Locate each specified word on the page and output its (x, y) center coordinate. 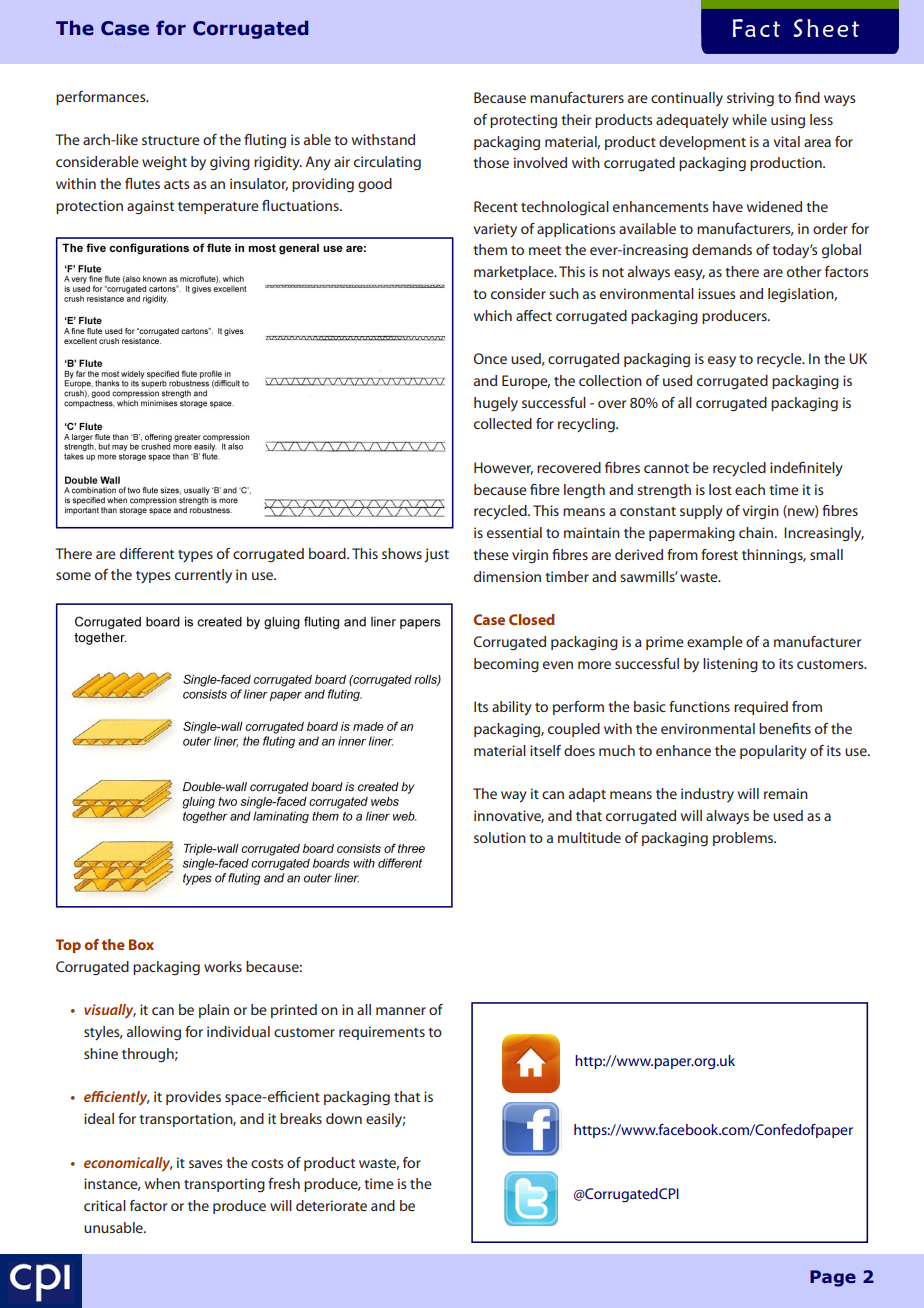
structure (171, 140)
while (749, 119)
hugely (496, 404)
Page (833, 1278)
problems (744, 839)
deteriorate (331, 1205)
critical (105, 1205)
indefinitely (806, 469)
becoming (506, 665)
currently (203, 576)
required (761, 708)
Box (141, 944)
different (147, 553)
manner (401, 1011)
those (491, 162)
